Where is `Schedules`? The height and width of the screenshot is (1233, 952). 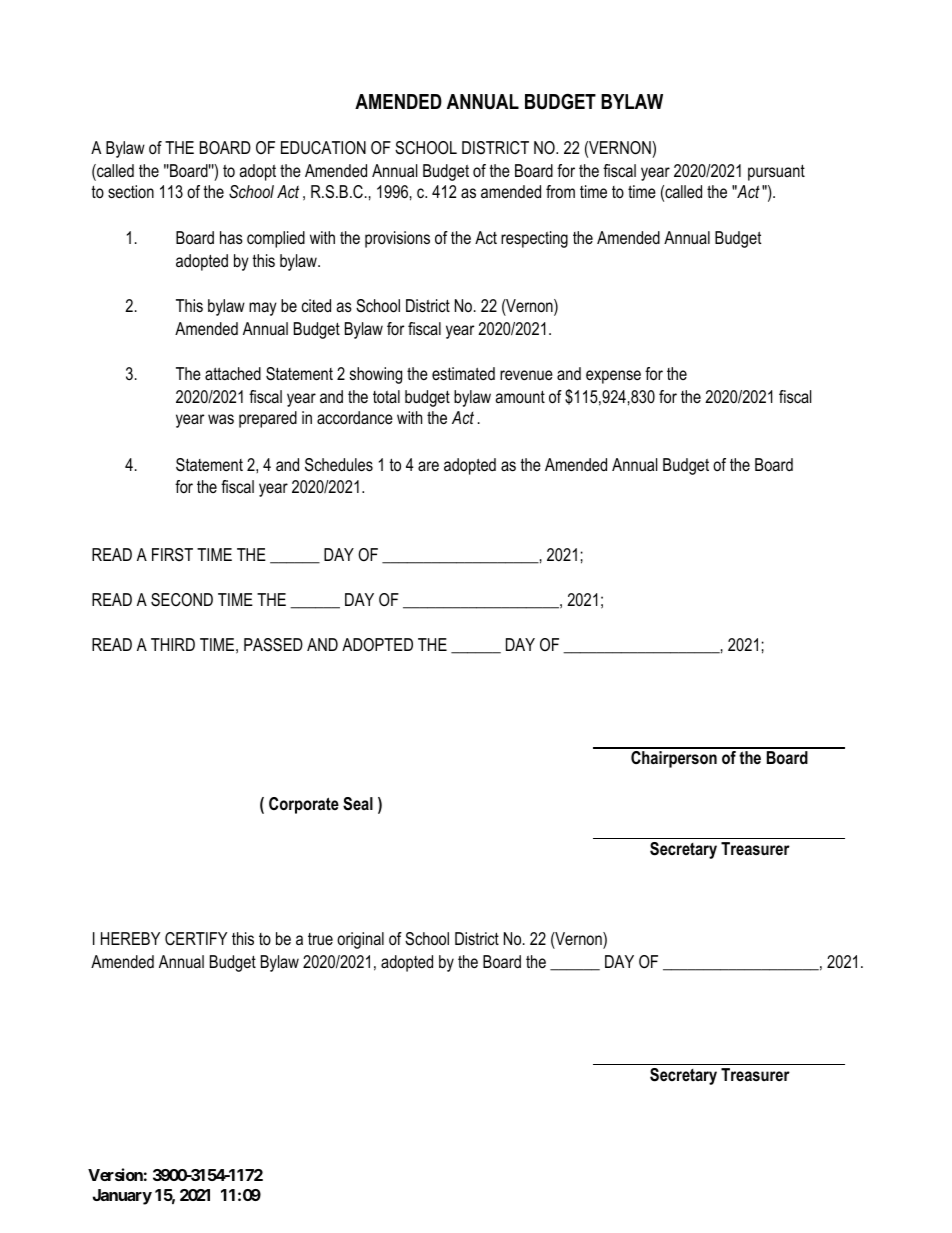
Schedules is located at coordinates (339, 465).
